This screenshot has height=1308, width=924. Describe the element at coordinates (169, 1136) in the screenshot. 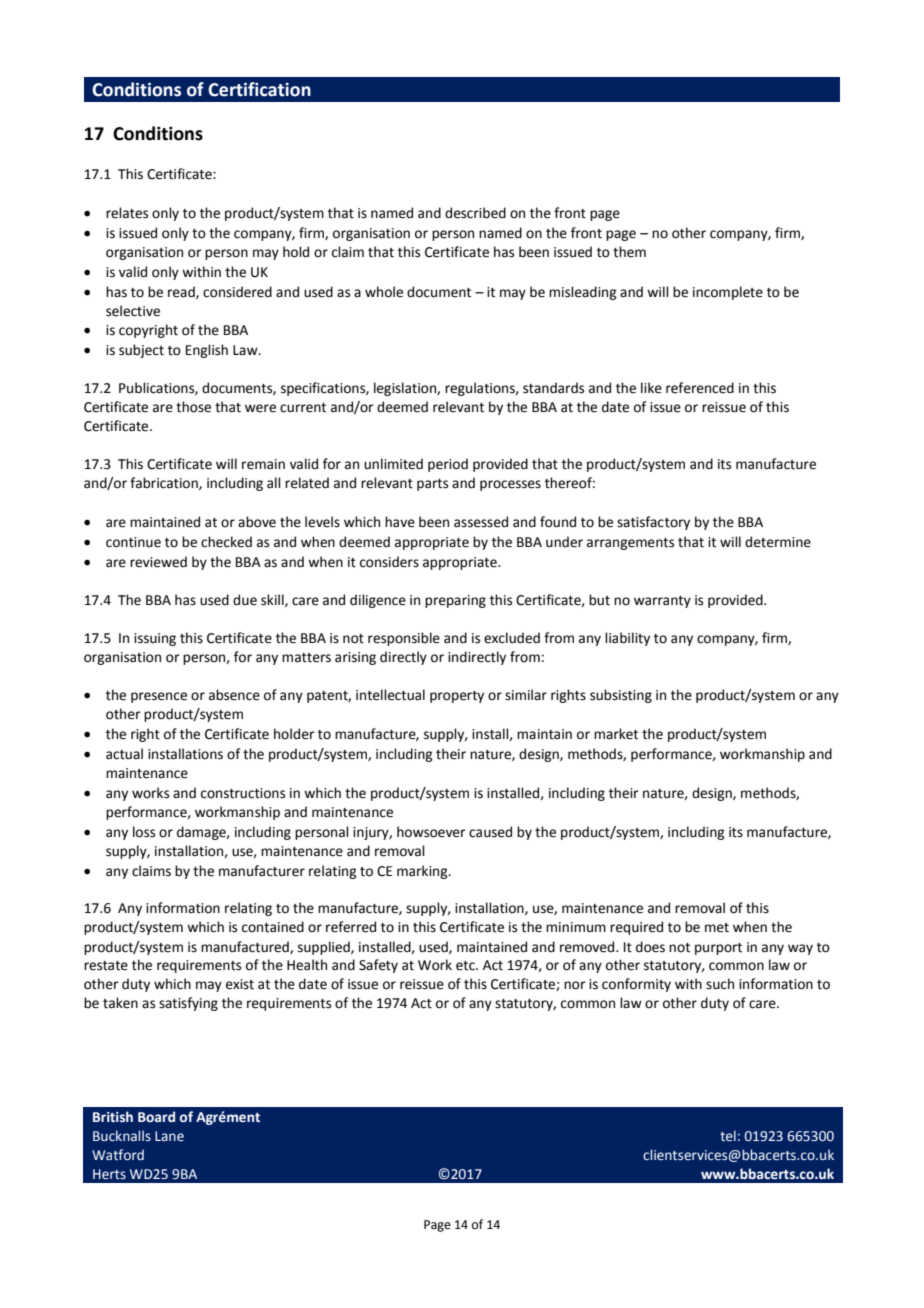

I see `Lane` at that location.
